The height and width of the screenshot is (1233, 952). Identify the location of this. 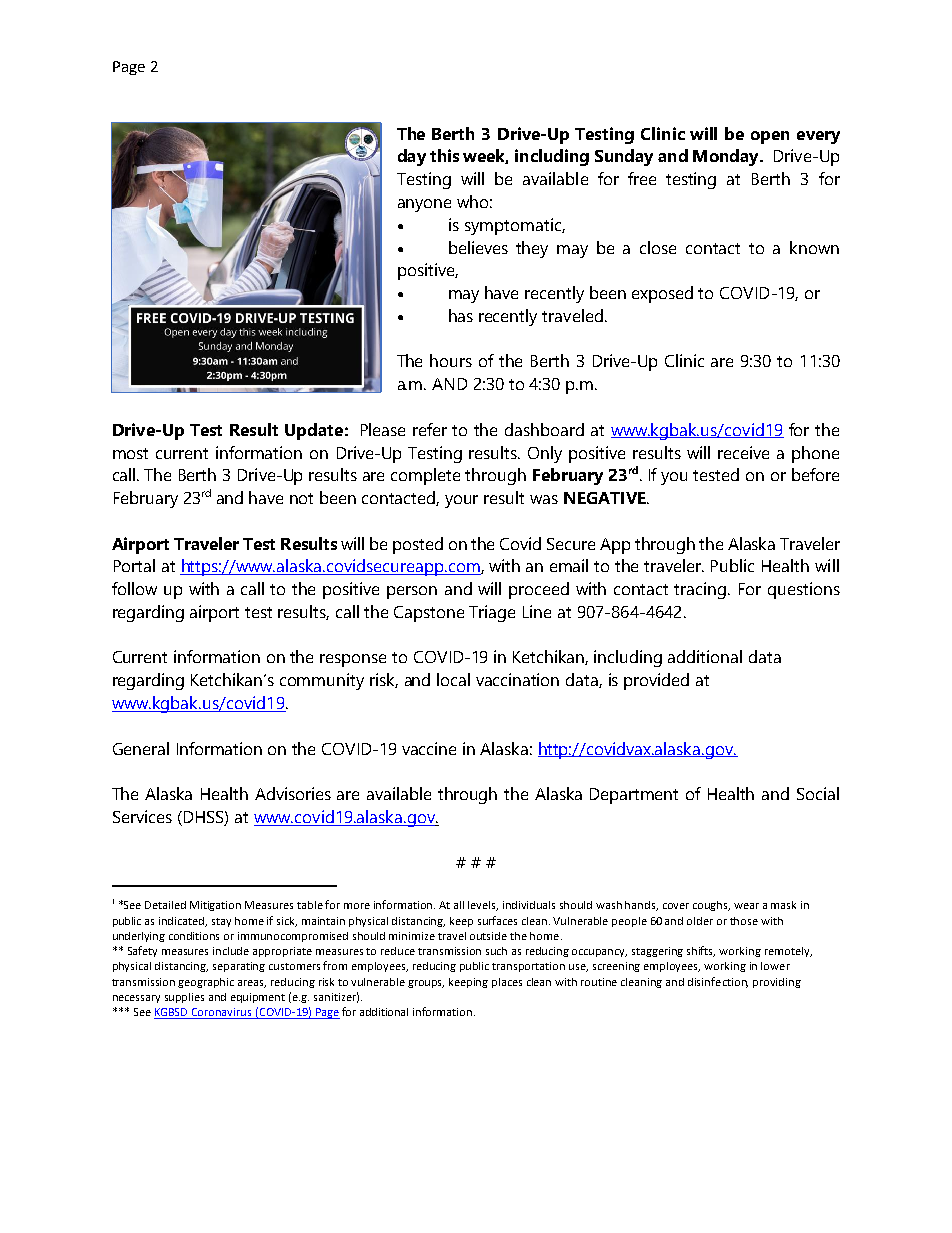
(444, 155).
